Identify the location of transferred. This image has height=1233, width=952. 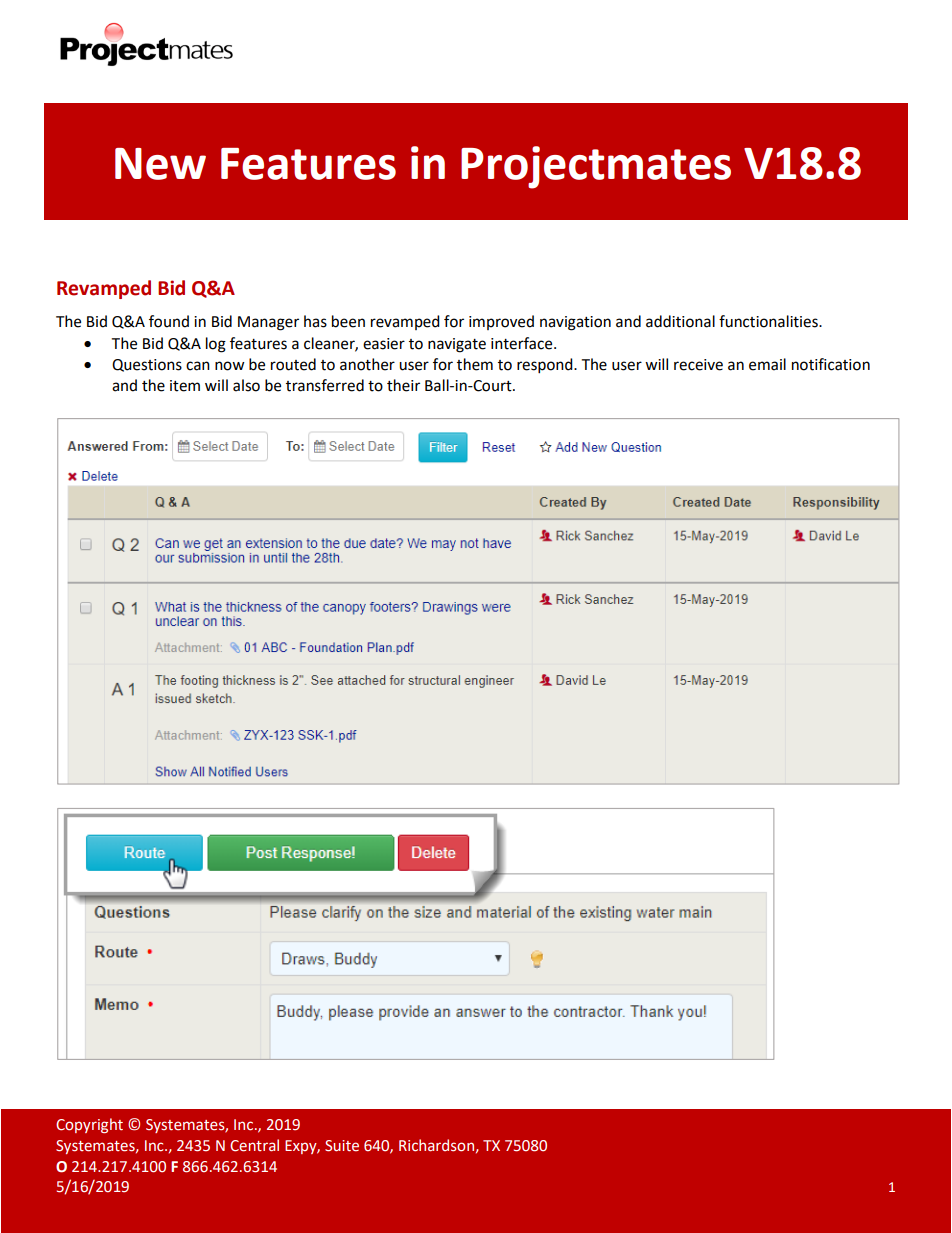
(325, 385).
